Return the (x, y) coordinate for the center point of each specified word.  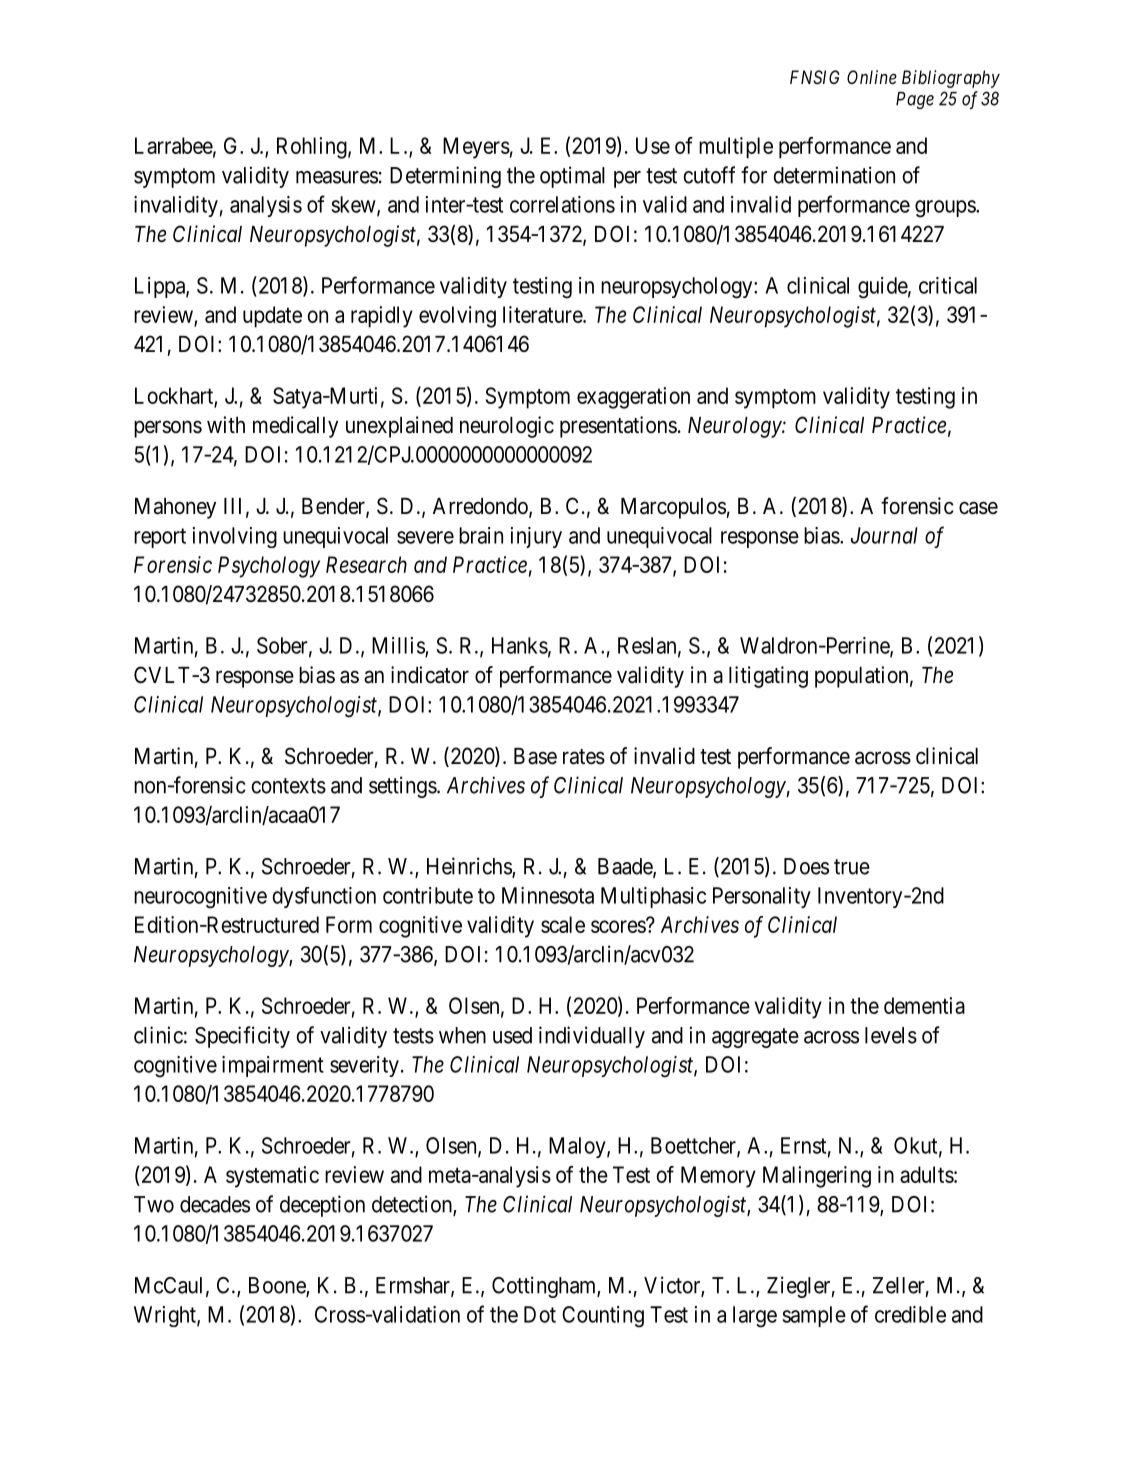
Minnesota (548, 895)
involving (235, 537)
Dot (540, 1314)
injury (536, 537)
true (852, 867)
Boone (278, 1286)
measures (337, 177)
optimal (572, 177)
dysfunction (324, 897)
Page (915, 100)
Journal (884, 535)
